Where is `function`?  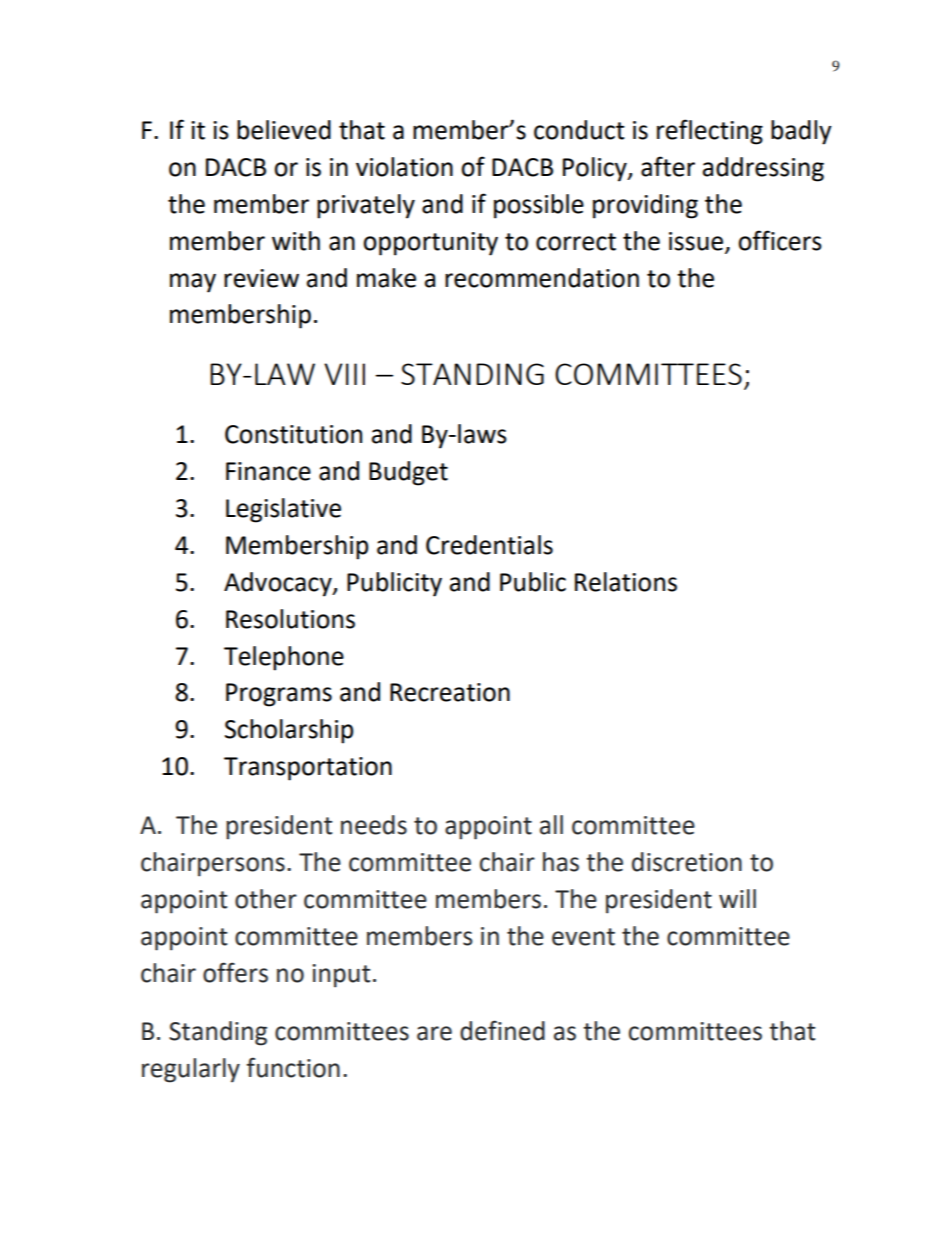
function is located at coordinates (293, 1067).
